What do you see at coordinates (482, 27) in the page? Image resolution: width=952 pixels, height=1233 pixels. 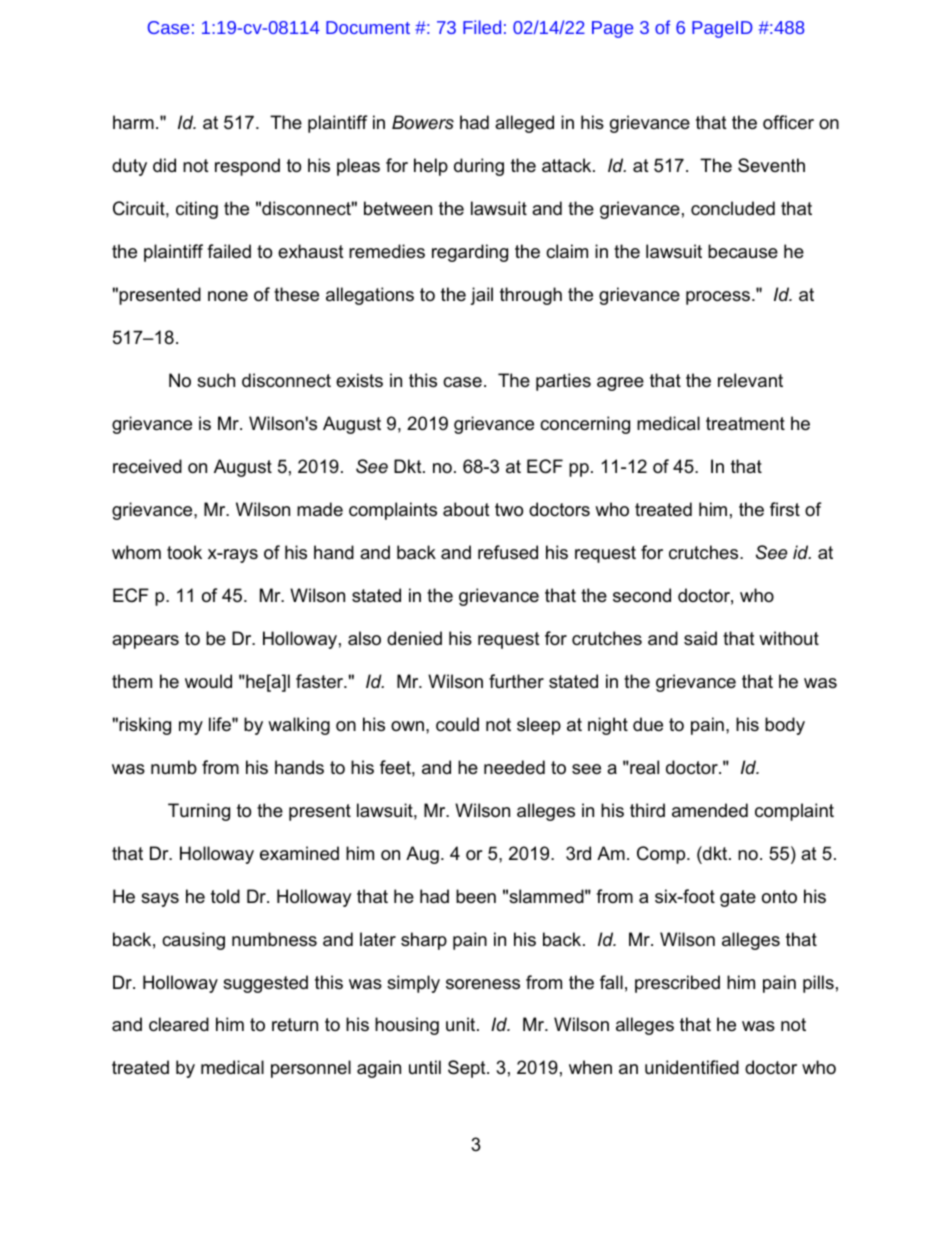 I see `Filed` at bounding box center [482, 27].
